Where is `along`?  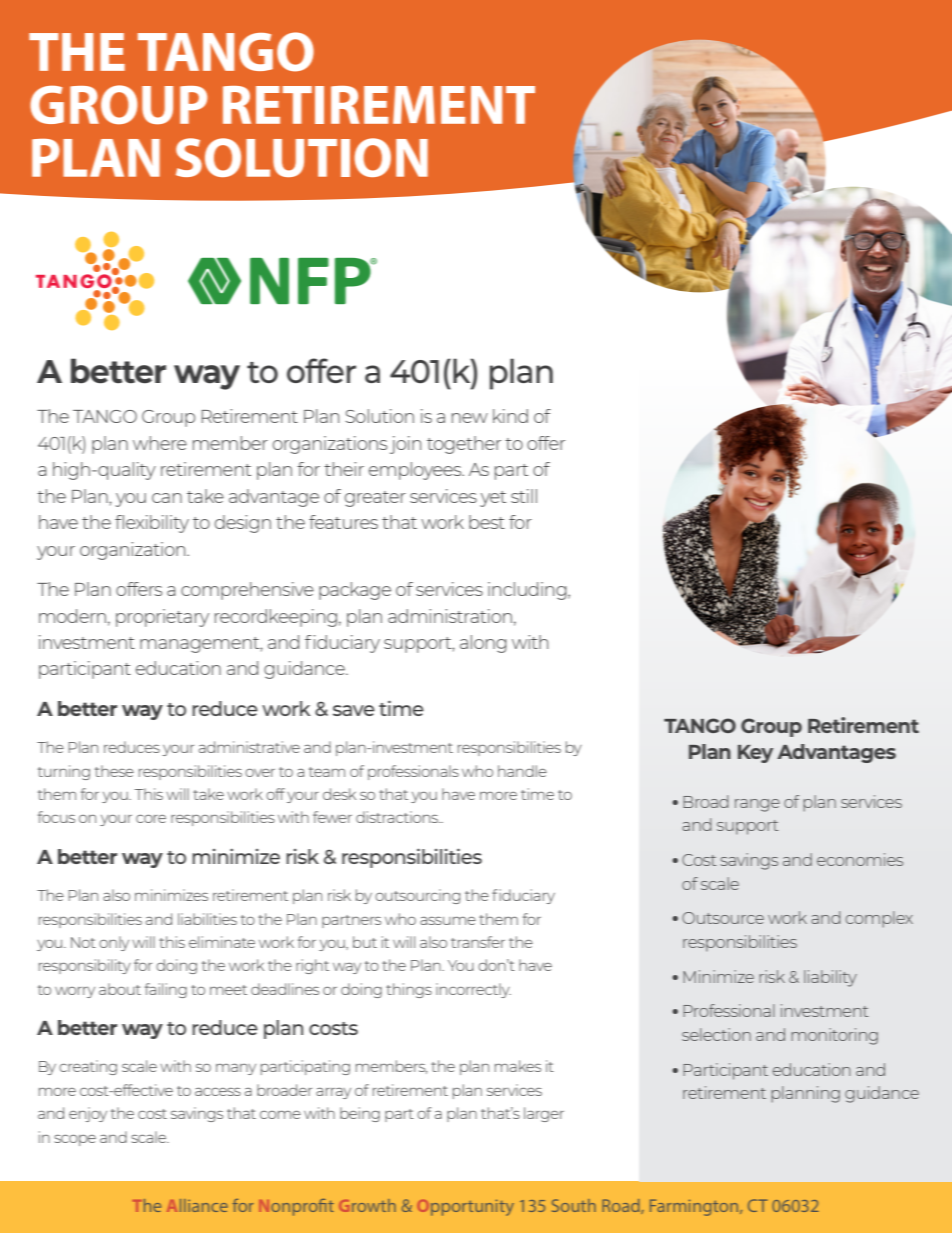 along is located at coordinates (483, 644).
